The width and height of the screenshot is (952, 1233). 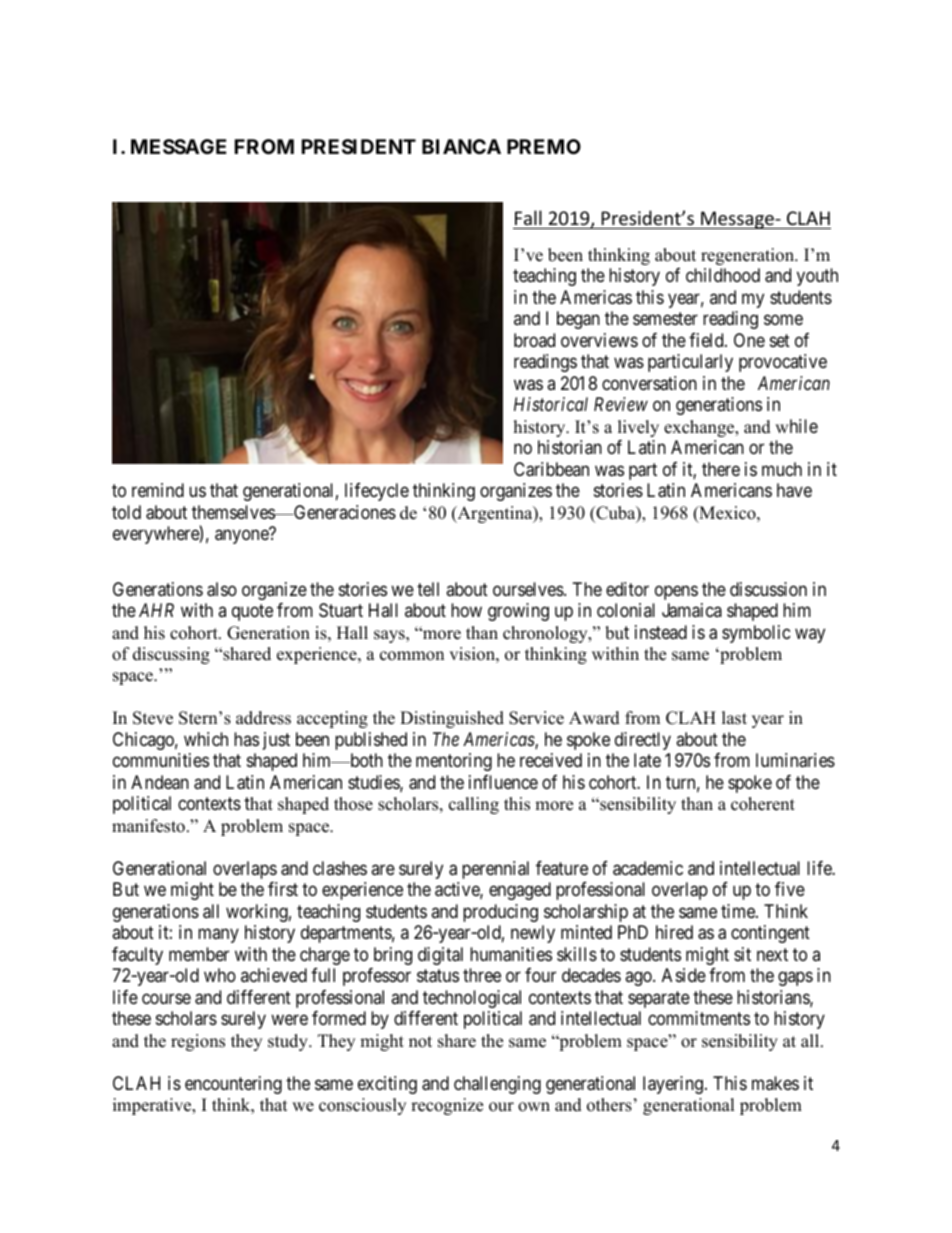 What do you see at coordinates (233, 1085) in the screenshot?
I see `encountering` at bounding box center [233, 1085].
